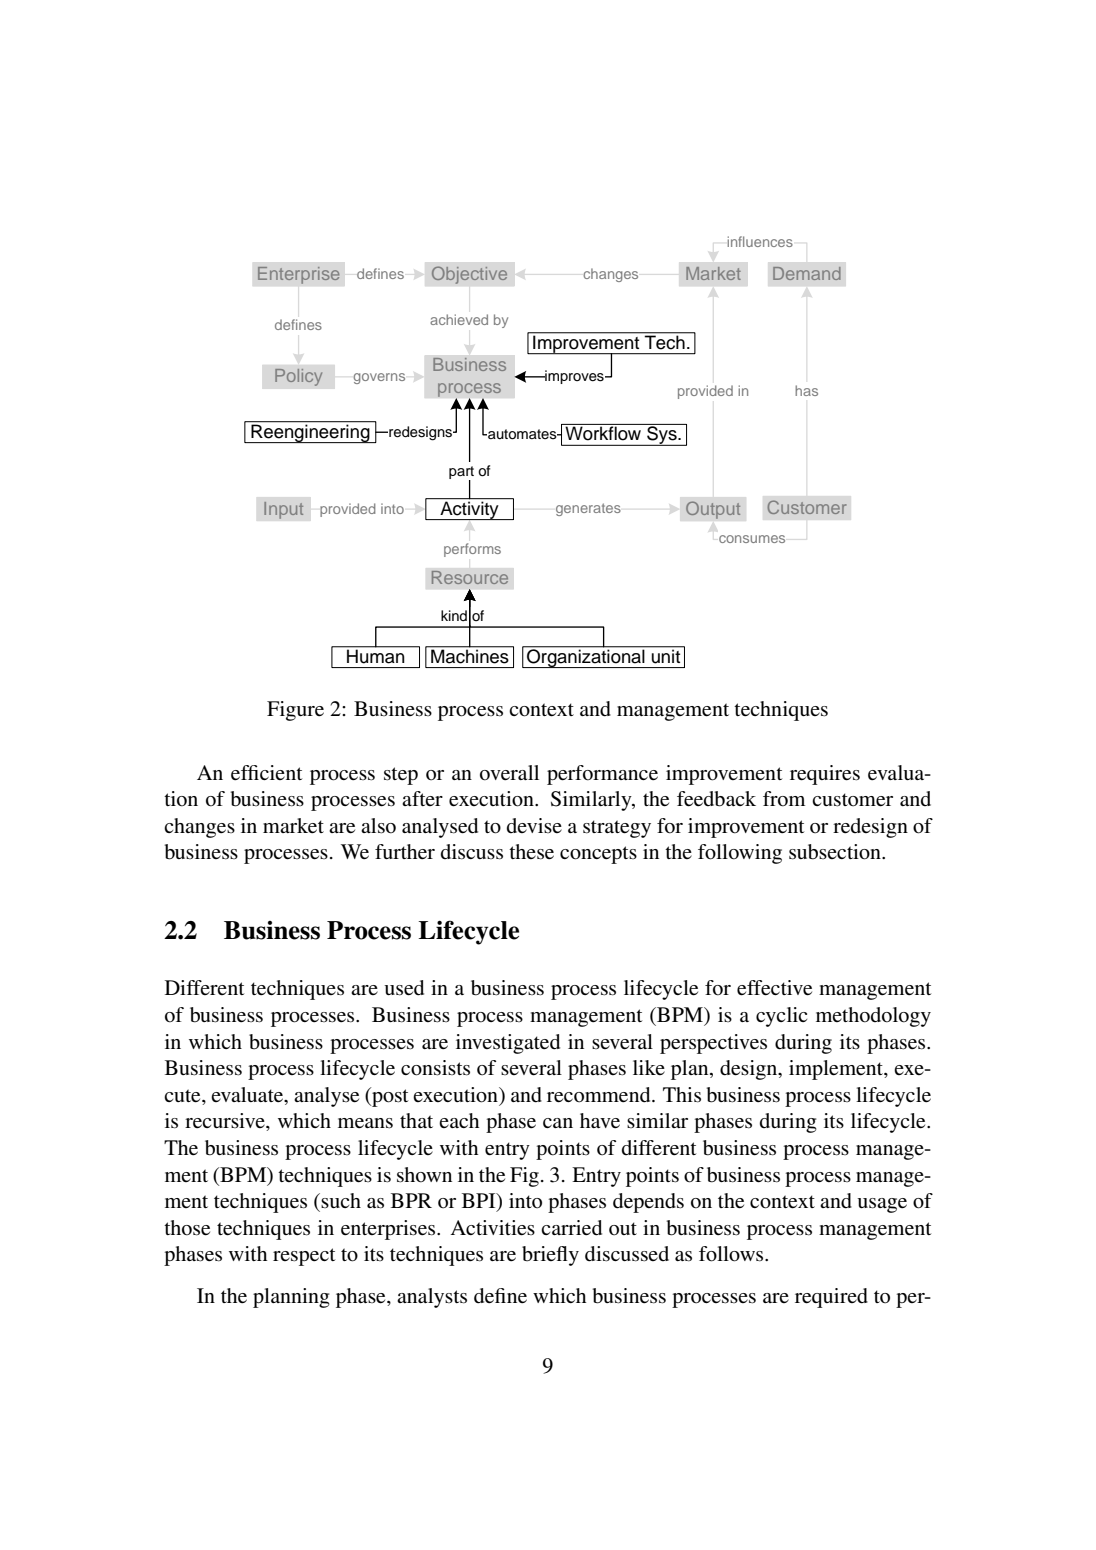 The image size is (1096, 1550). I want to click on Policy, so click(299, 377).
